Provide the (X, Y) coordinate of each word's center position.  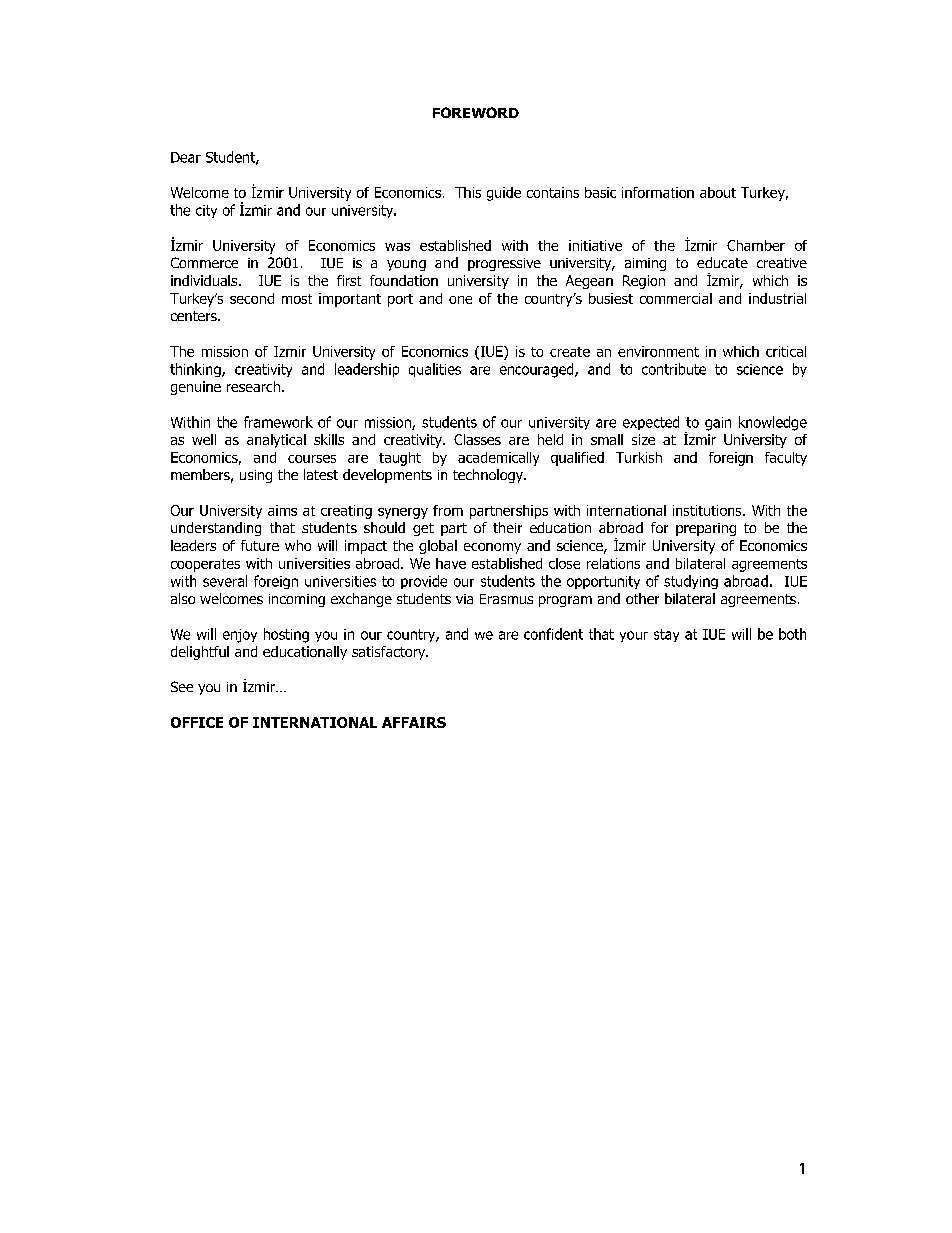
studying (691, 582)
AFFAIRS (414, 722)
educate (722, 262)
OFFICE (197, 722)
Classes (477, 439)
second (252, 298)
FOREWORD (476, 112)
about (718, 192)
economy (492, 548)
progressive (504, 264)
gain (718, 424)
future (260, 545)
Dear (186, 157)
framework (278, 422)
